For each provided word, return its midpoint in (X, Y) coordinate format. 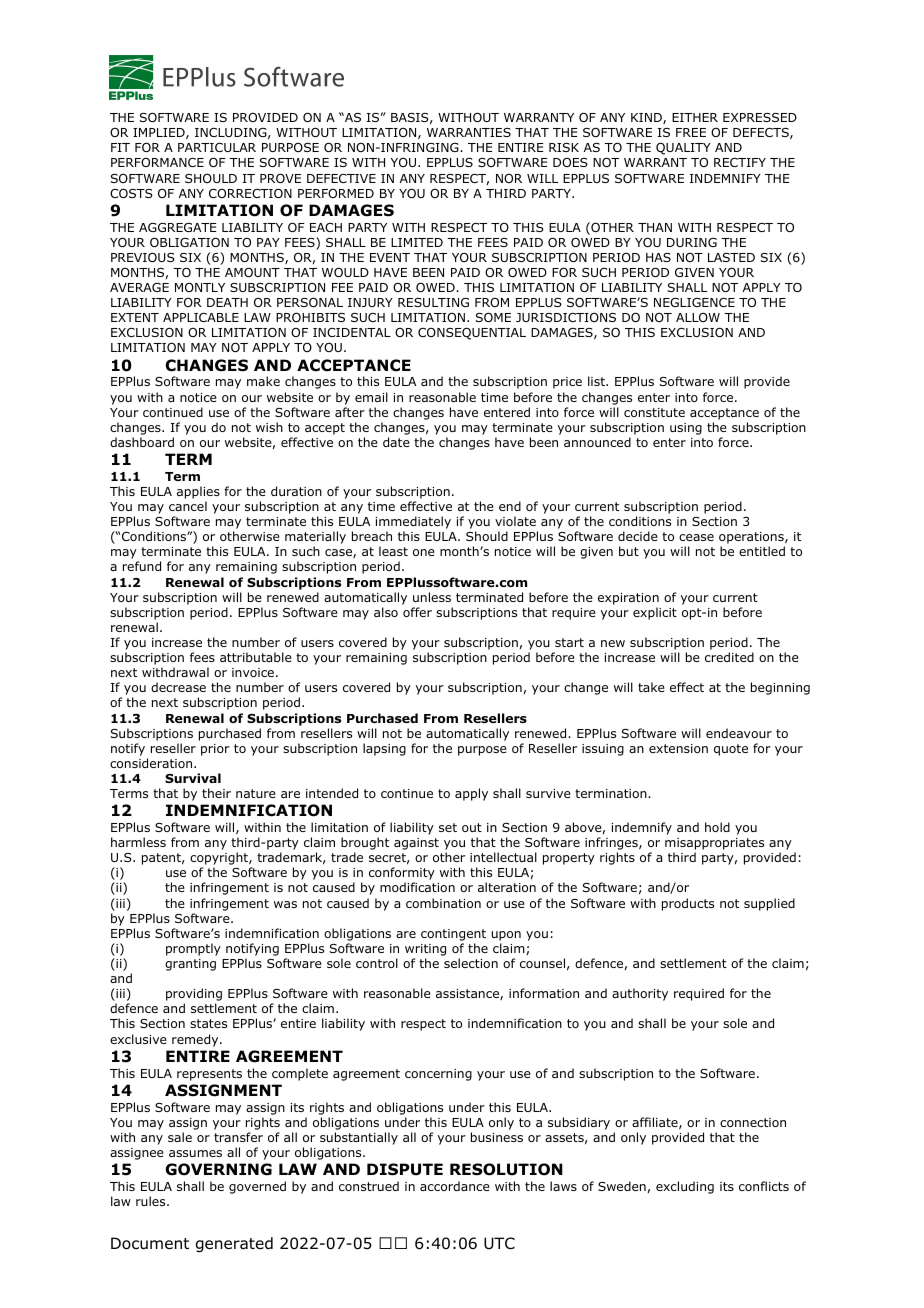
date (396, 442)
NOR (509, 178)
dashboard (142, 442)
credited (729, 657)
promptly (193, 949)
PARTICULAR (217, 147)
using (686, 429)
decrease (178, 687)
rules (152, 1201)
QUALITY (683, 148)
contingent (453, 935)
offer (417, 612)
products (688, 904)
